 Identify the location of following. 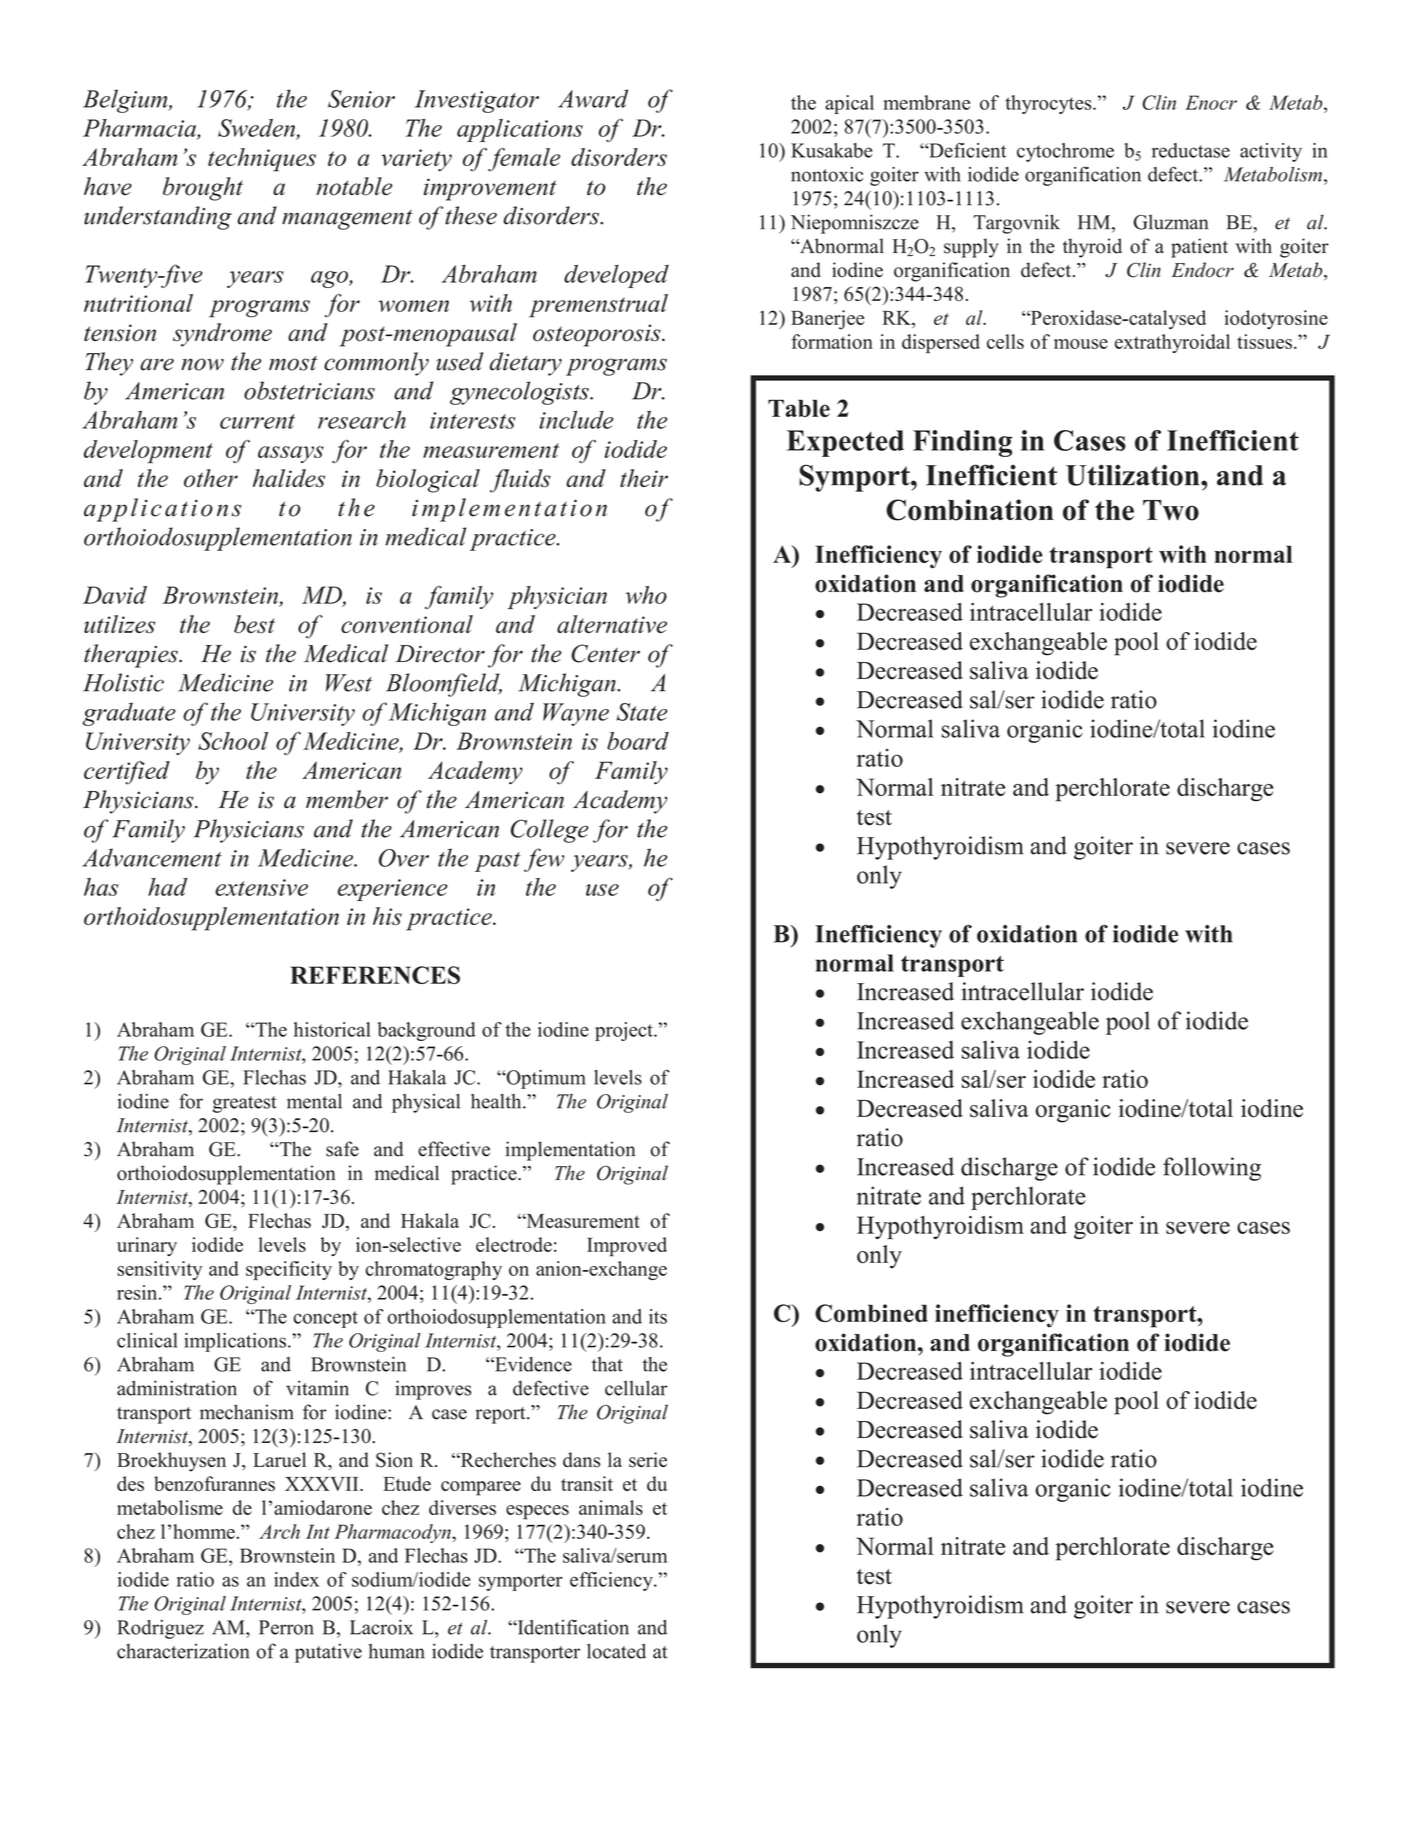
(1212, 1169).
